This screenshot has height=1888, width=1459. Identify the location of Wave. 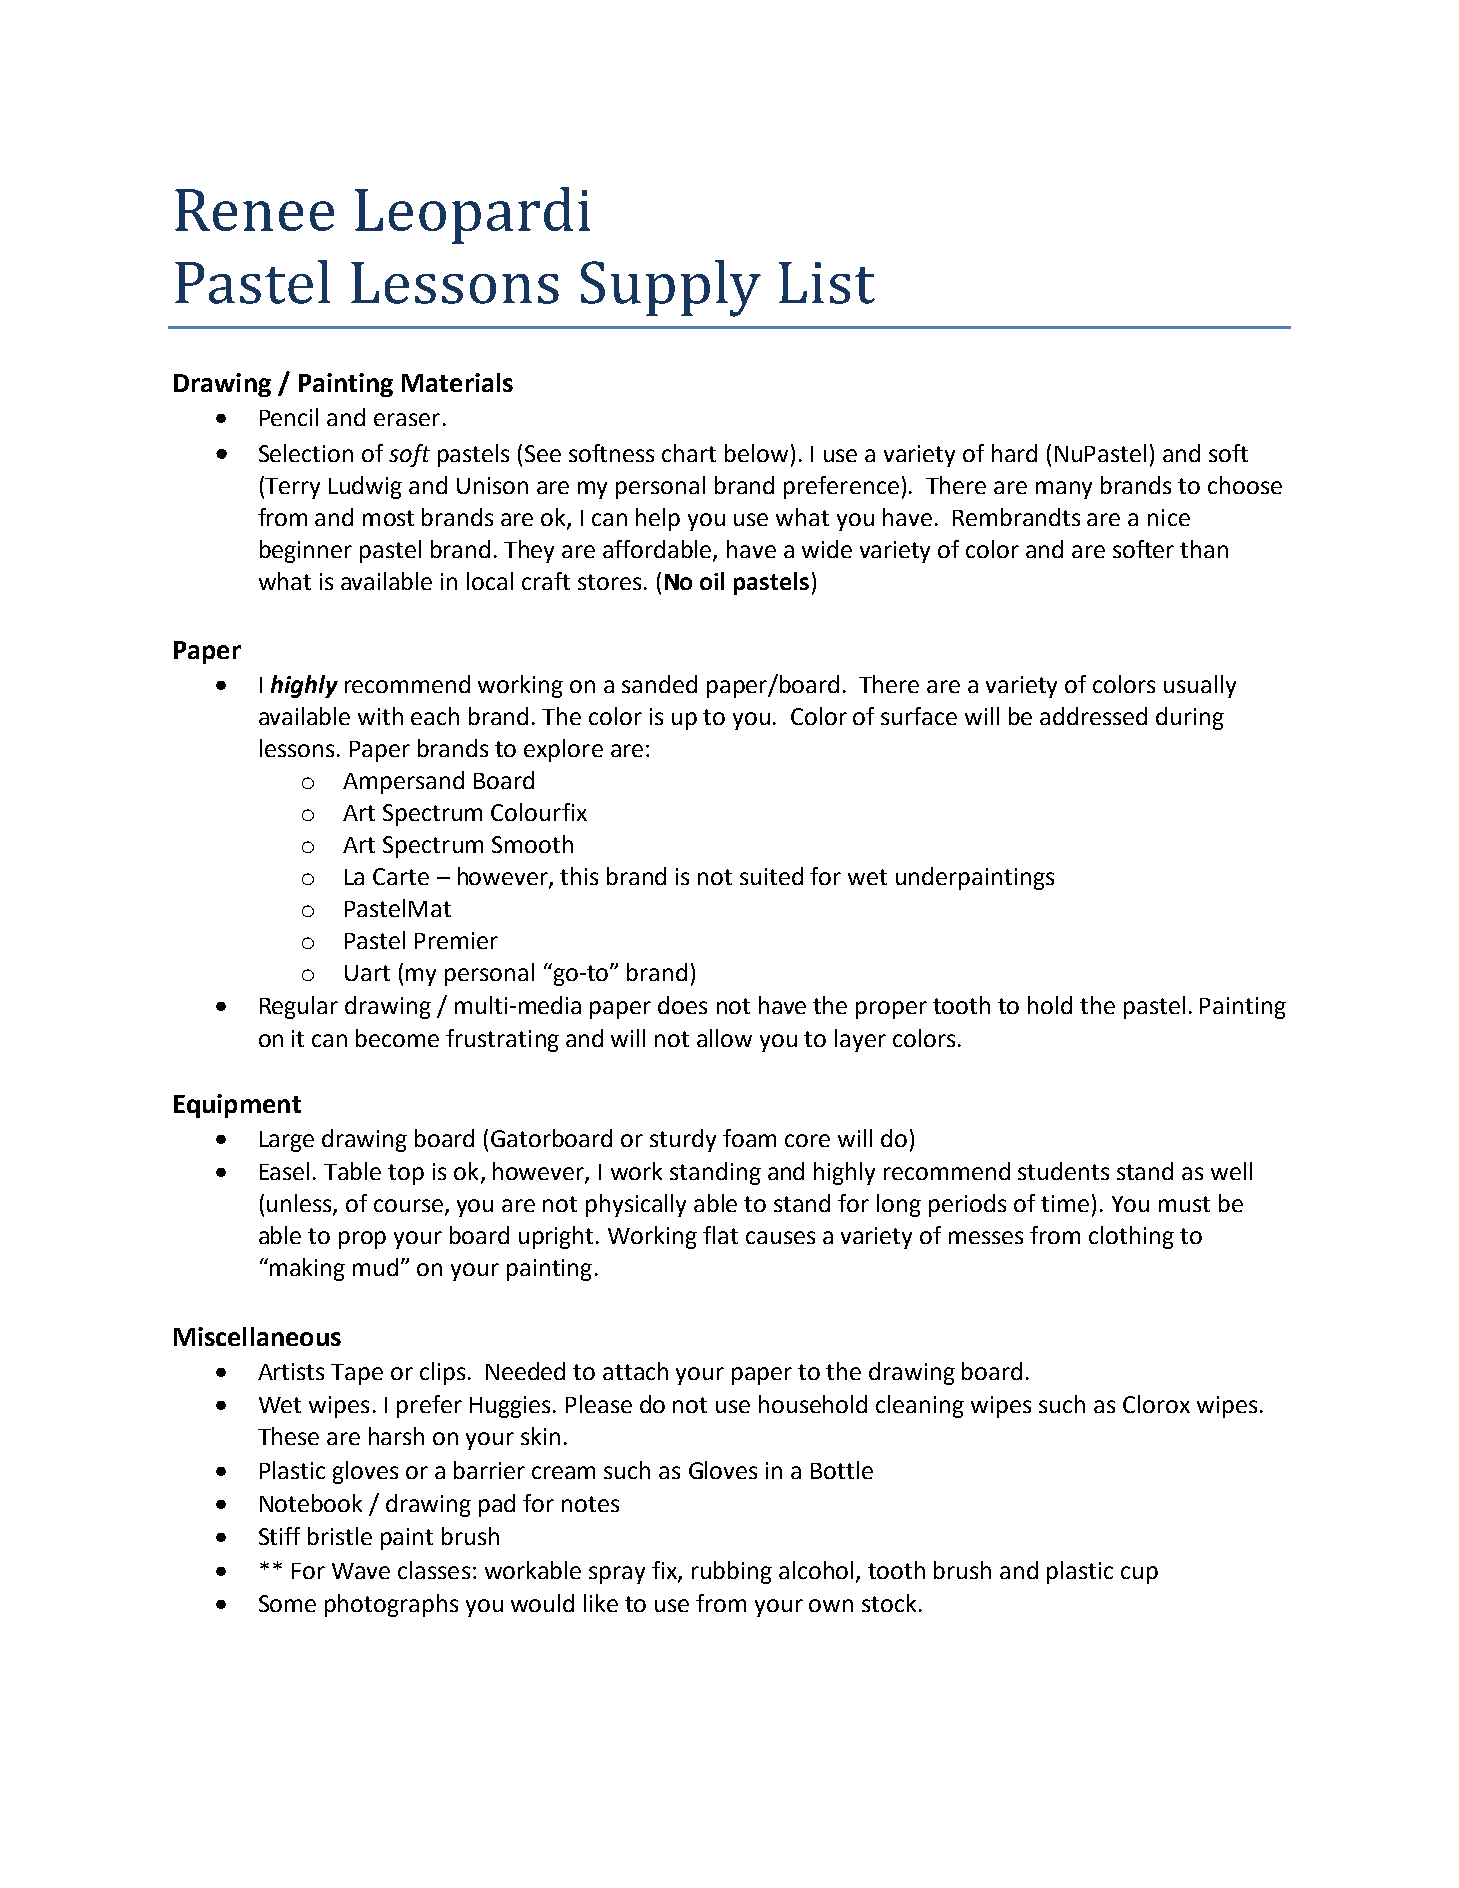
(361, 1571).
